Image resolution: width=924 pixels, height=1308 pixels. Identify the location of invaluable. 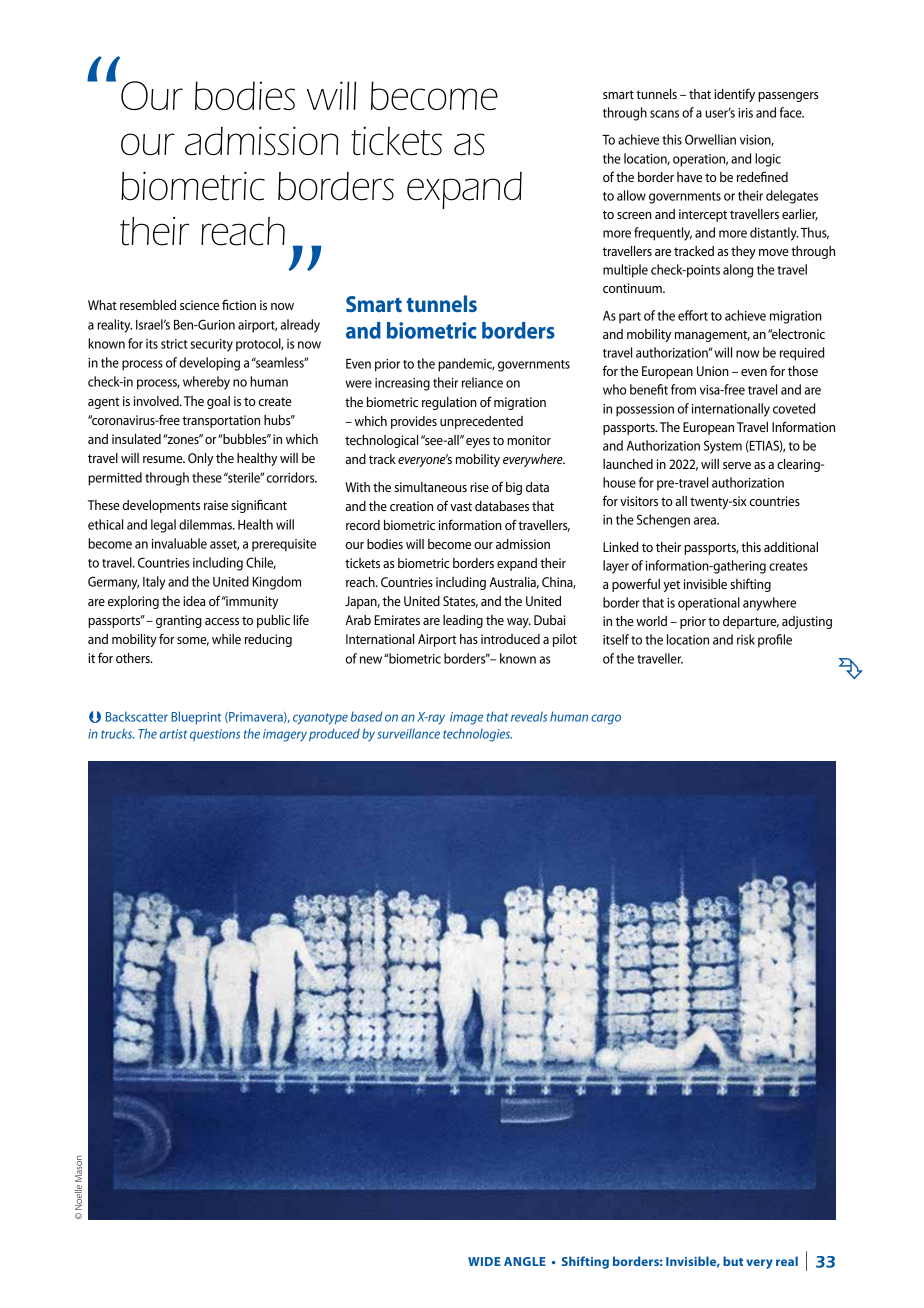
(179, 543).
